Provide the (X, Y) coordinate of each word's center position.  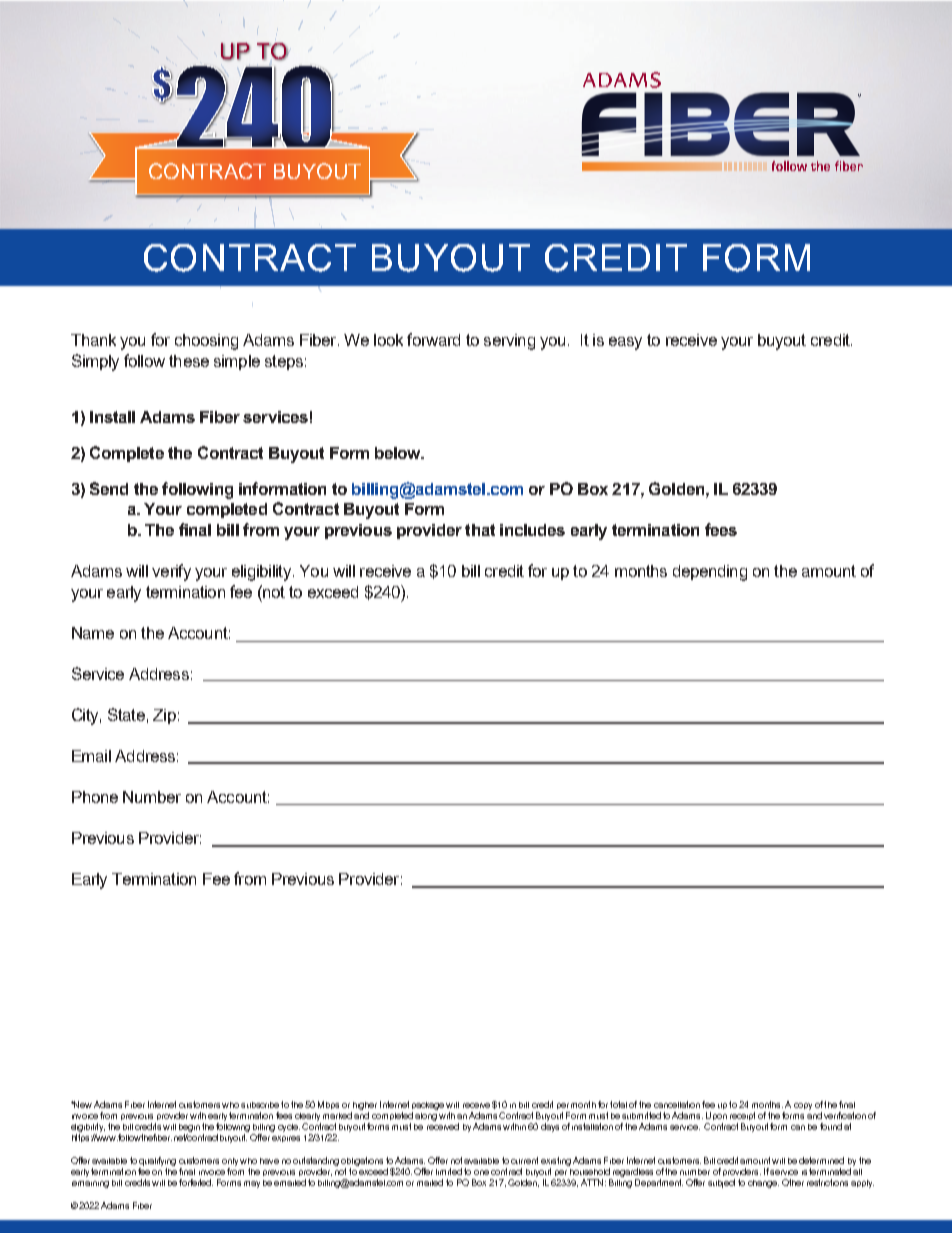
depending (710, 573)
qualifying (157, 1161)
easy (625, 343)
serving (509, 342)
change (763, 1184)
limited (449, 1171)
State (126, 714)
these (189, 361)
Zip (164, 716)
